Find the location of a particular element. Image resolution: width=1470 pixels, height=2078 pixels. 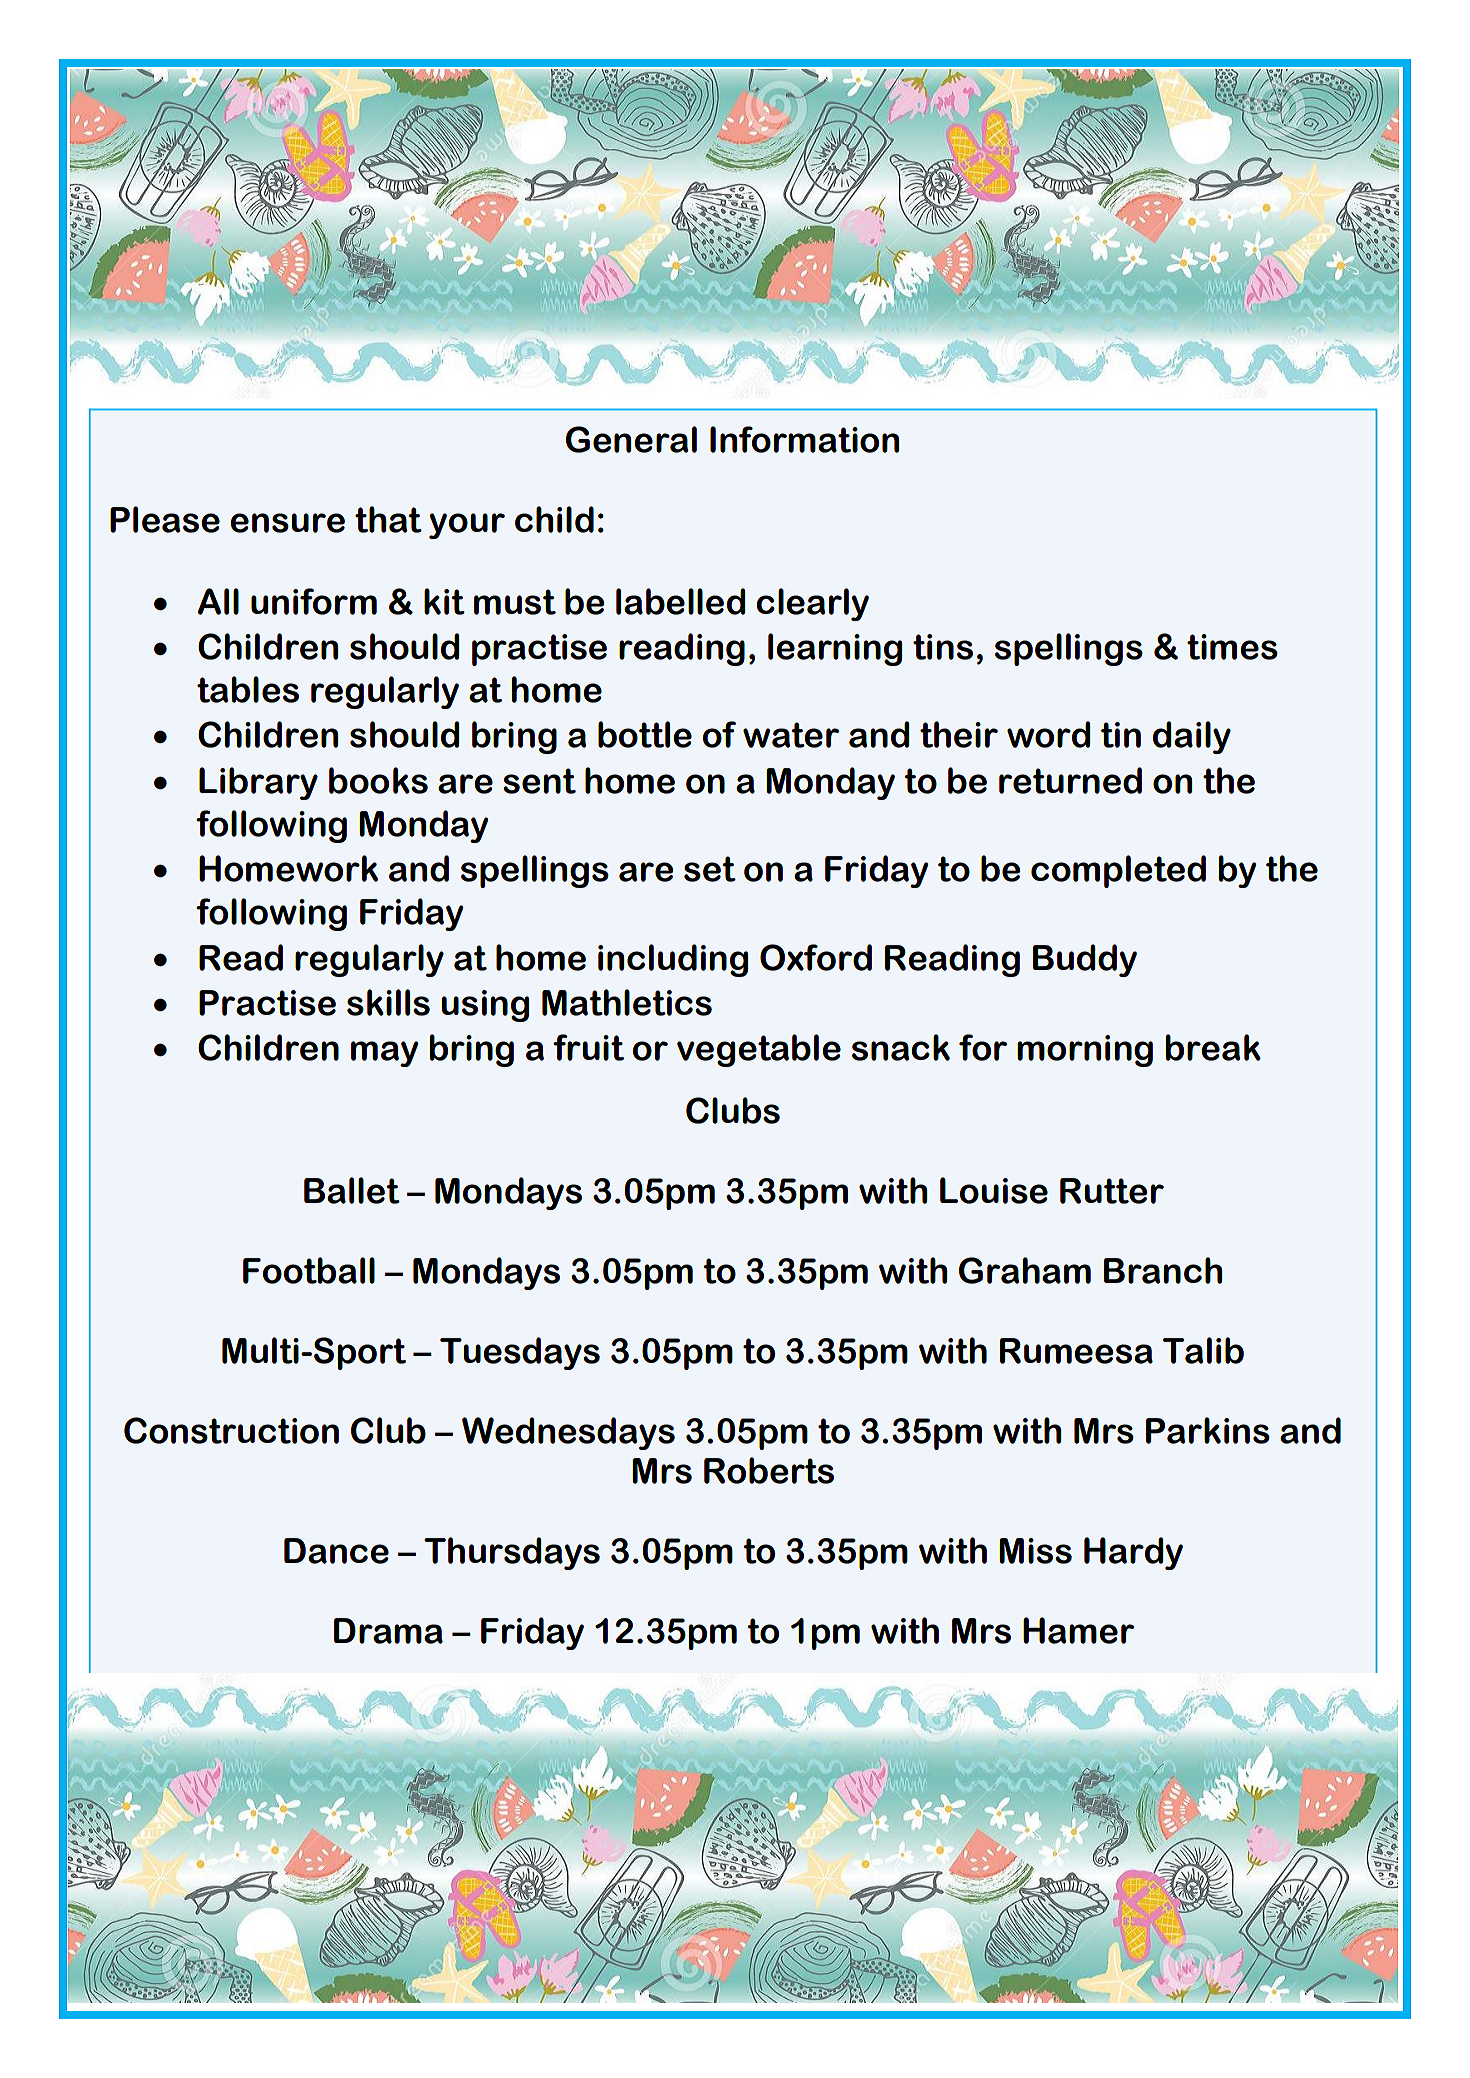

Library is located at coordinates (258, 783).
